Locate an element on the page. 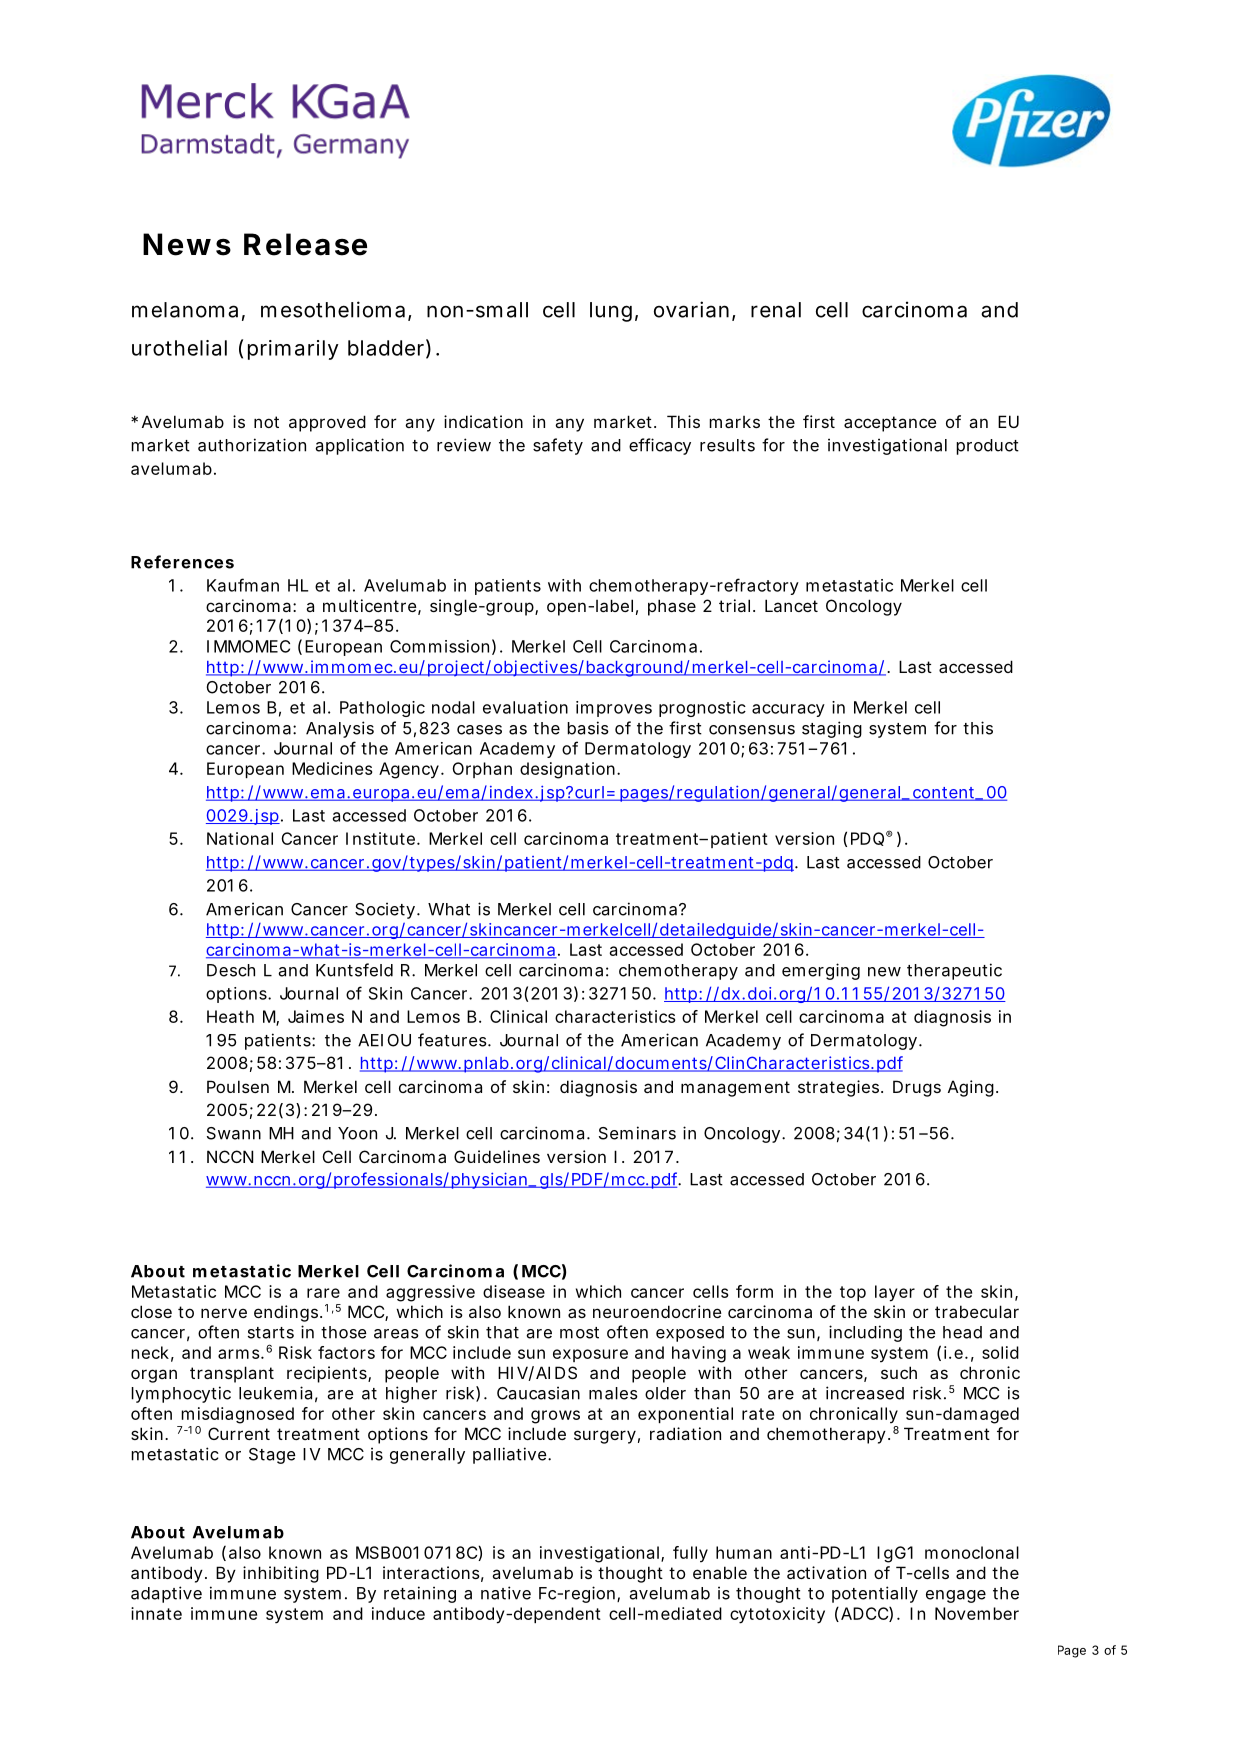 The image size is (1245, 1761). lung is located at coordinates (611, 312).
